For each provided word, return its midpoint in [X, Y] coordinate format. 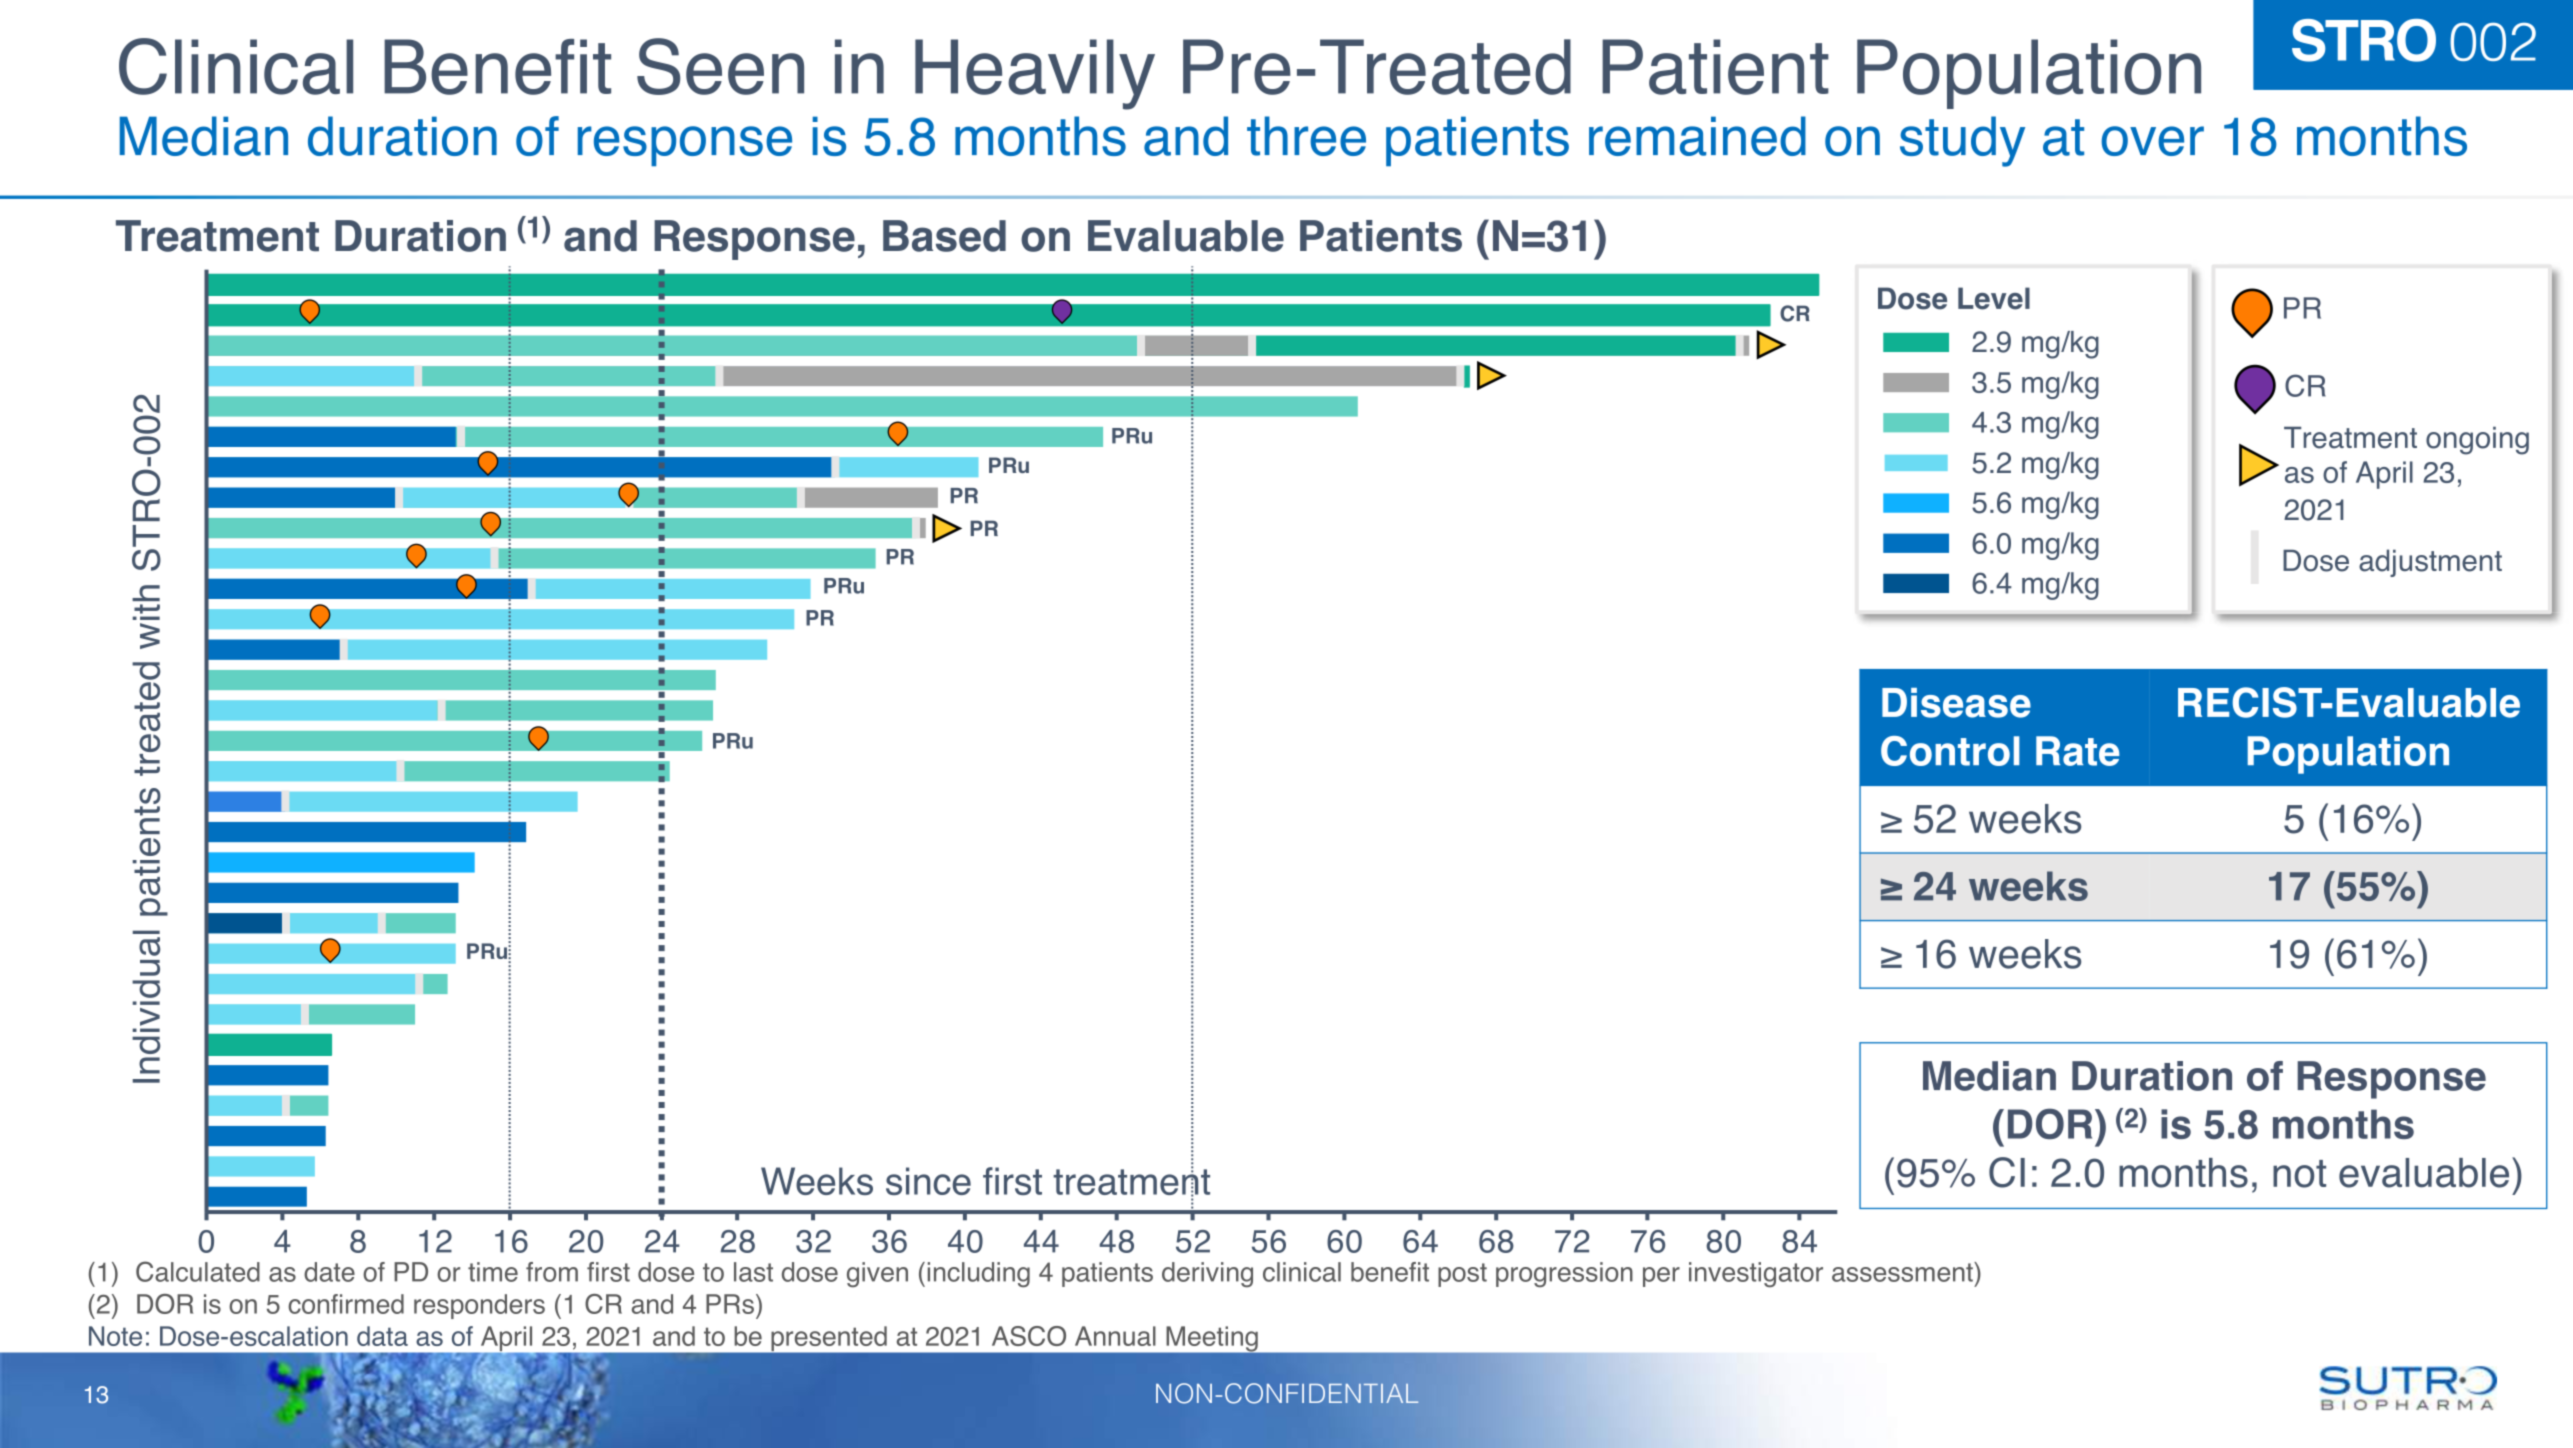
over [2152, 141]
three [1306, 136]
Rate [2078, 751]
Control [1950, 751]
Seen [720, 66]
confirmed [346, 1304]
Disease [1956, 703]
